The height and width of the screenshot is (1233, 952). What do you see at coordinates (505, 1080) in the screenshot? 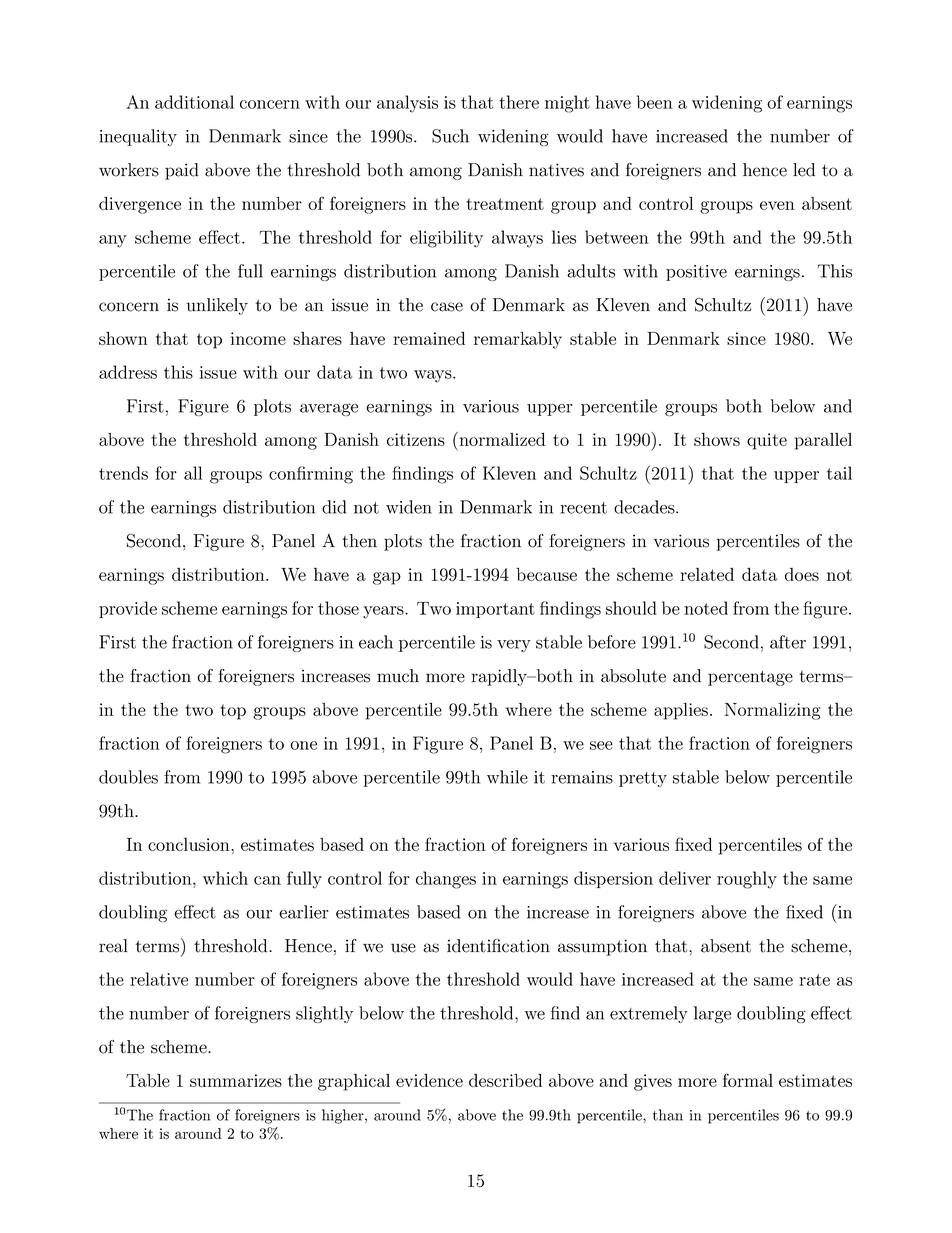
I see `described` at bounding box center [505, 1080].
